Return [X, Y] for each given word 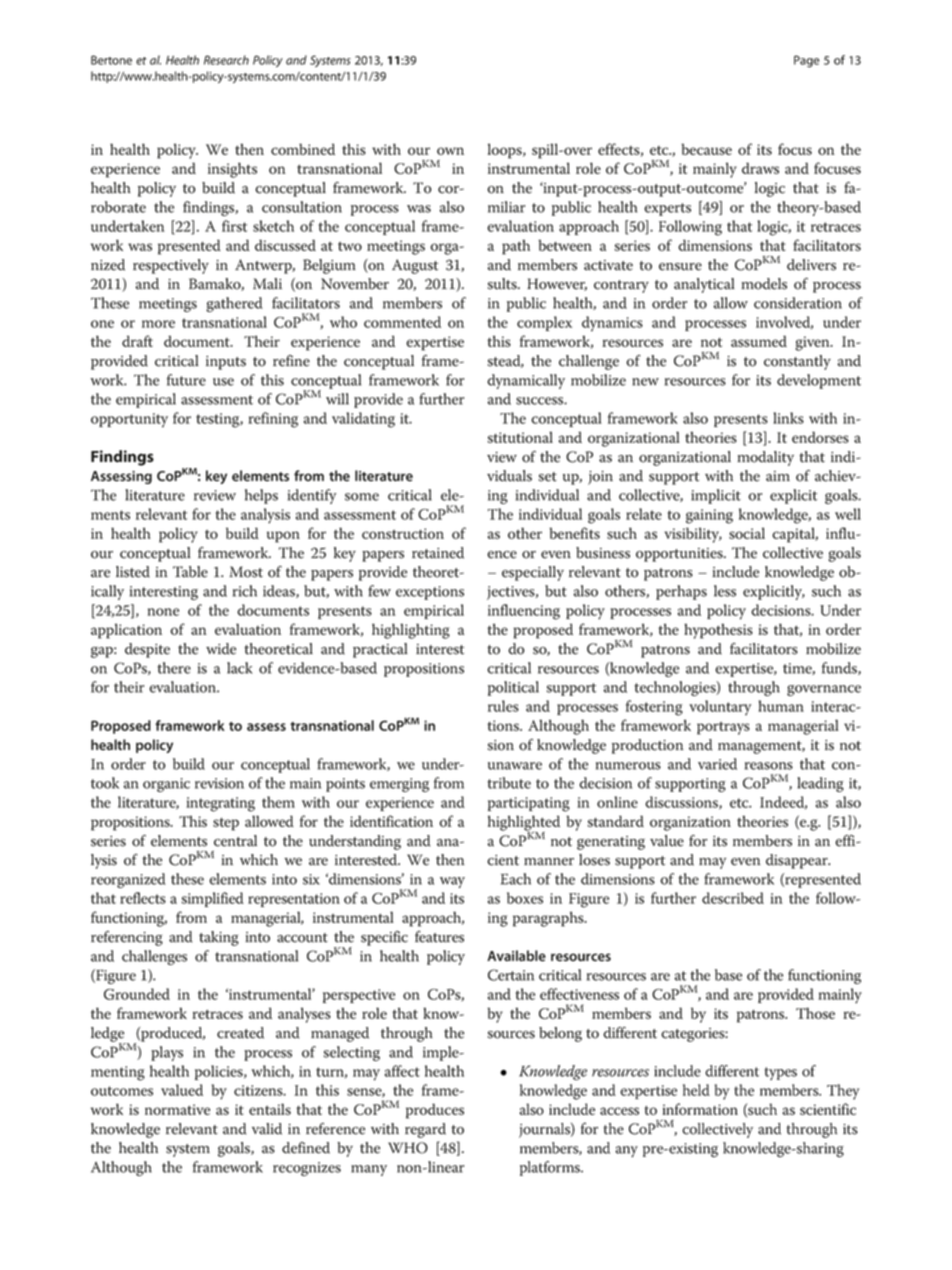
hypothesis [718, 631]
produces [435, 1111]
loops [506, 151]
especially [533, 573]
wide [221, 649]
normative [177, 1109]
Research [226, 60]
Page [806, 61]
